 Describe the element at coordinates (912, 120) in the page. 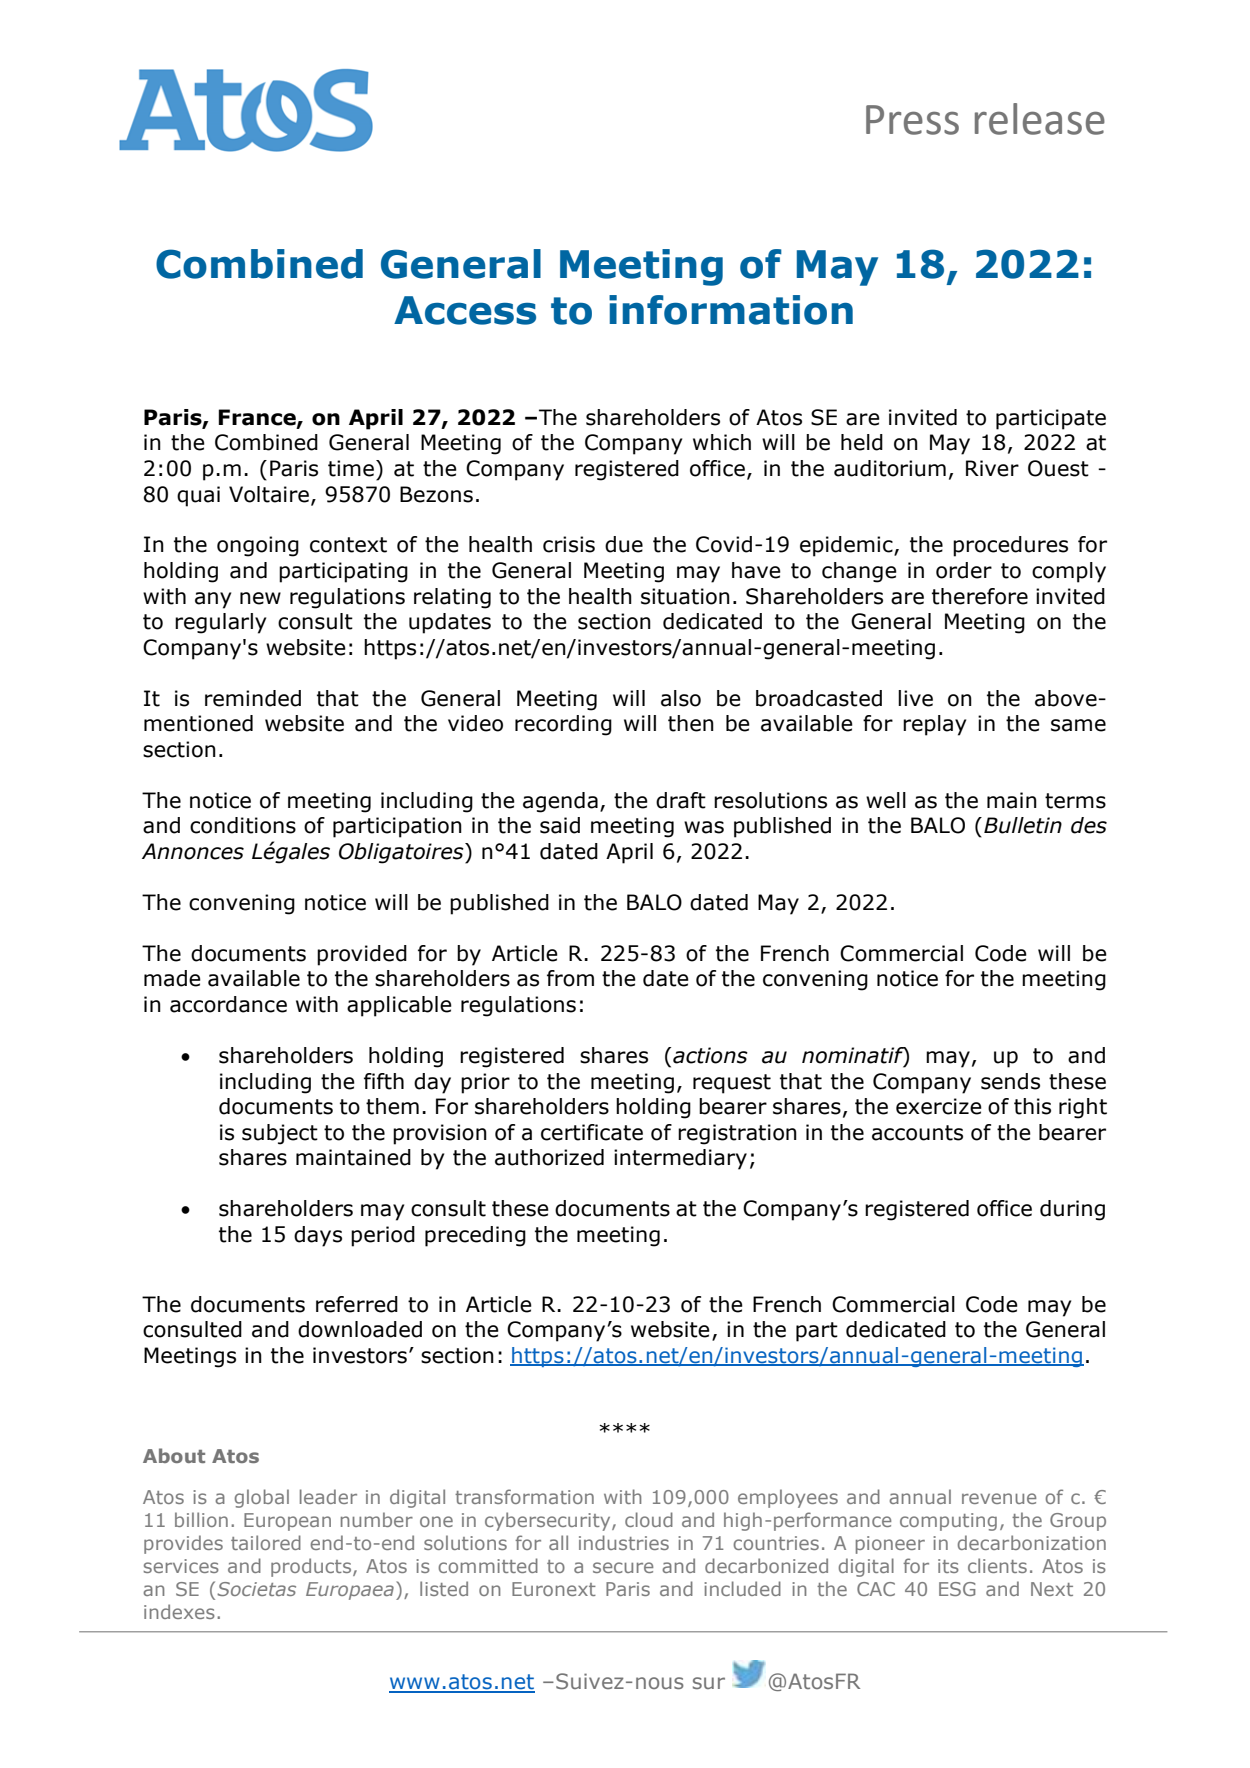

I see `Press` at that location.
